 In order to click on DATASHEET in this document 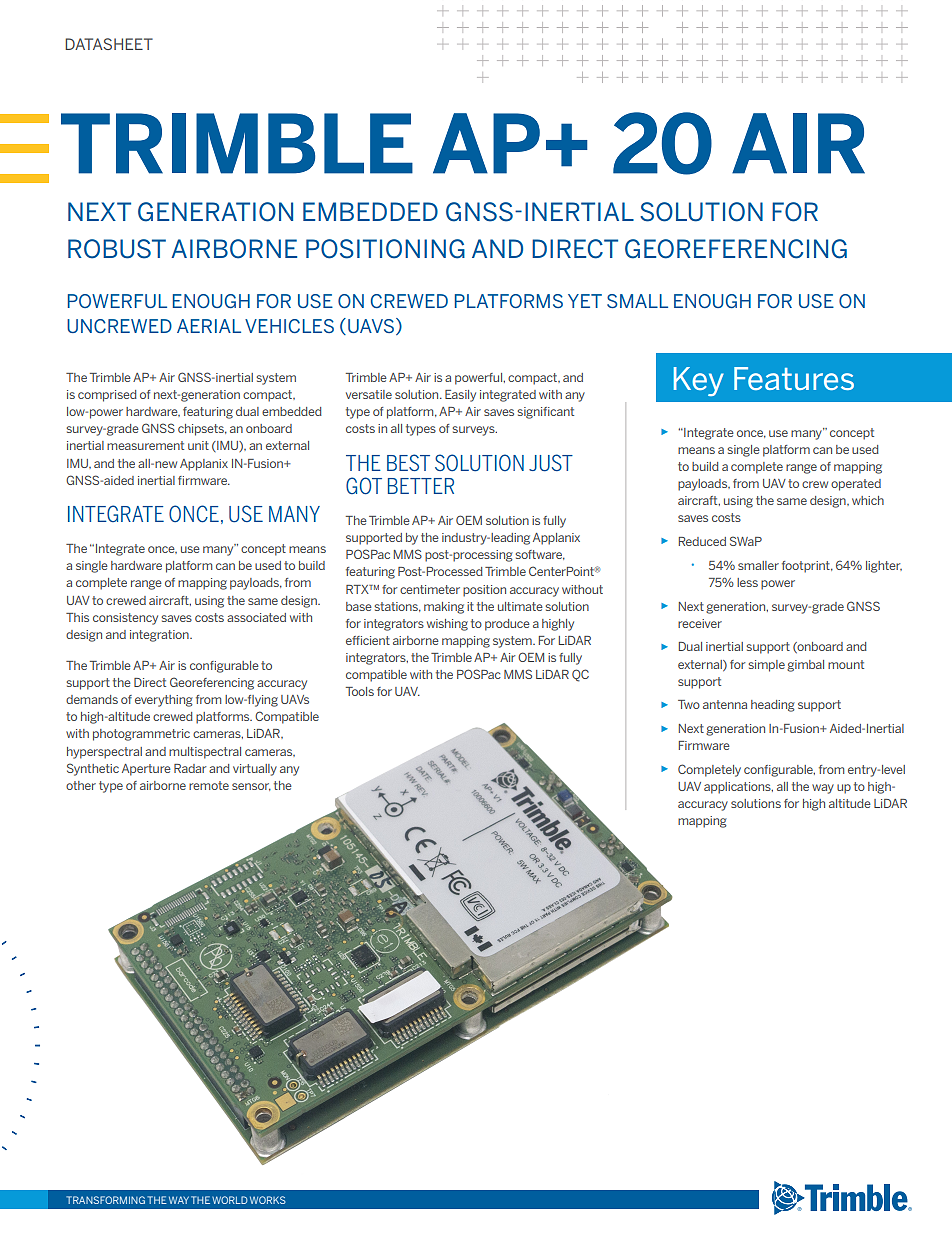, I will do `click(109, 44)`.
